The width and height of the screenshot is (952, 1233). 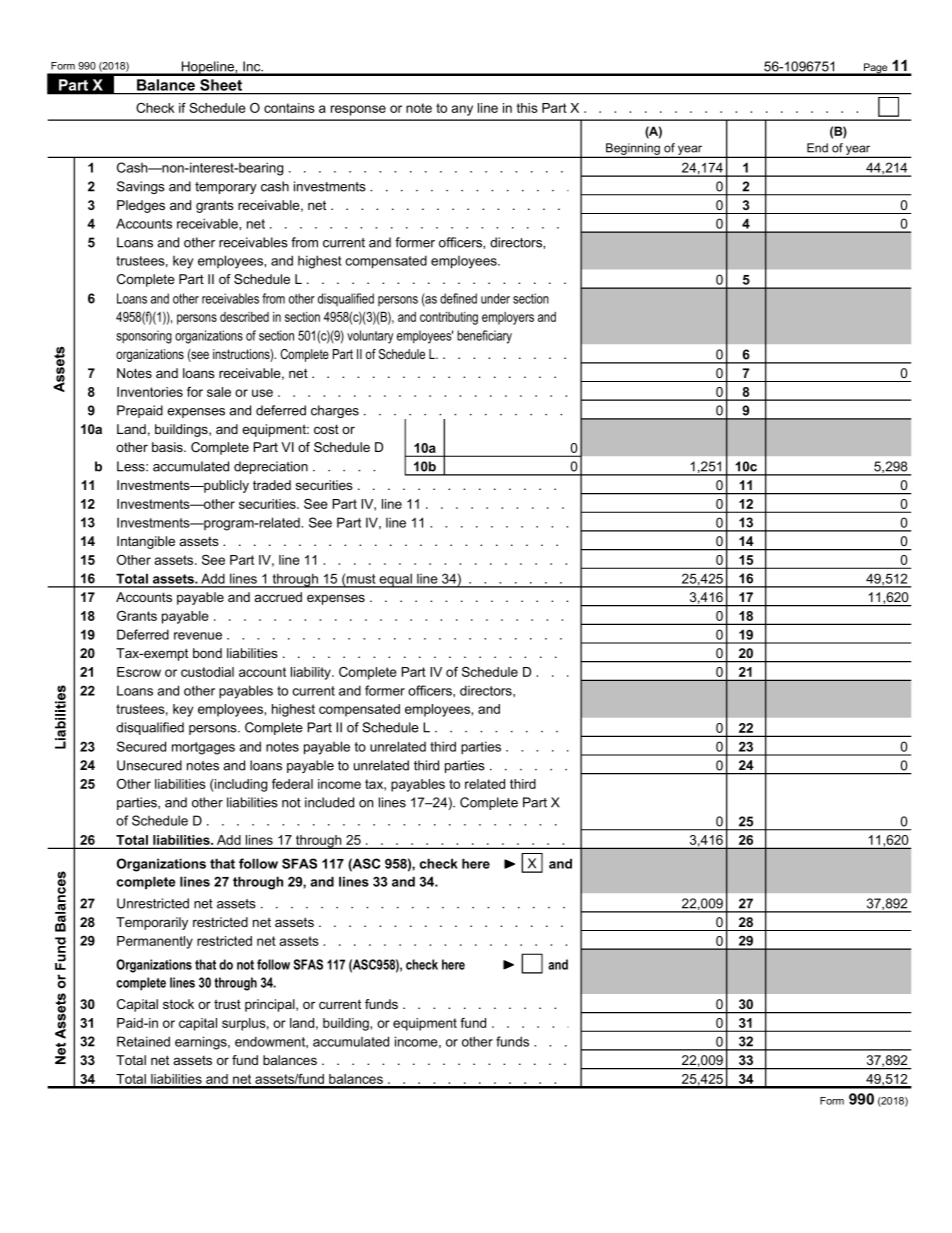 What do you see at coordinates (358, 110) in the screenshot?
I see `response` at bounding box center [358, 110].
